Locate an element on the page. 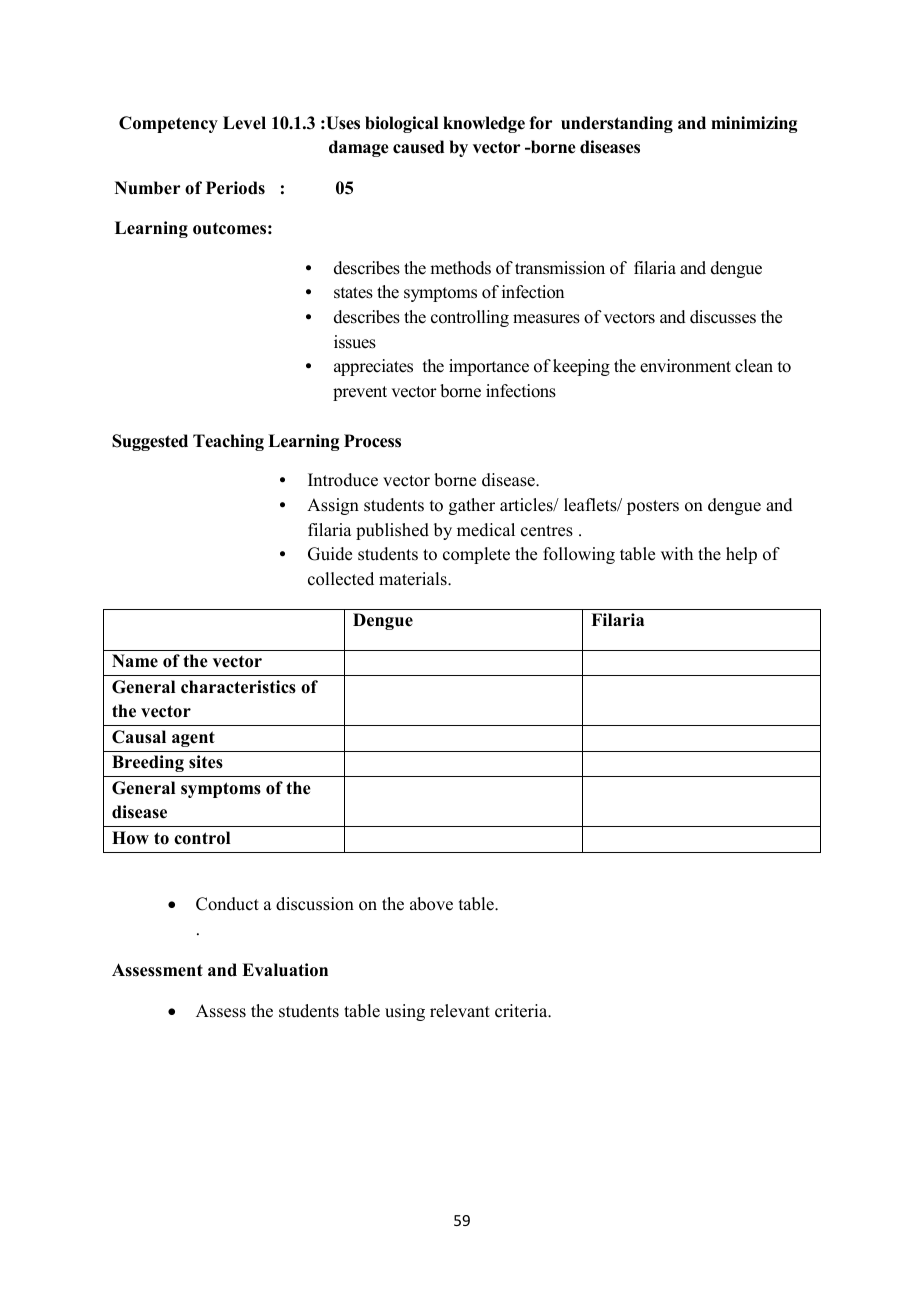 Image resolution: width=924 pixels, height=1308 pixels. Guide is located at coordinates (330, 554).
